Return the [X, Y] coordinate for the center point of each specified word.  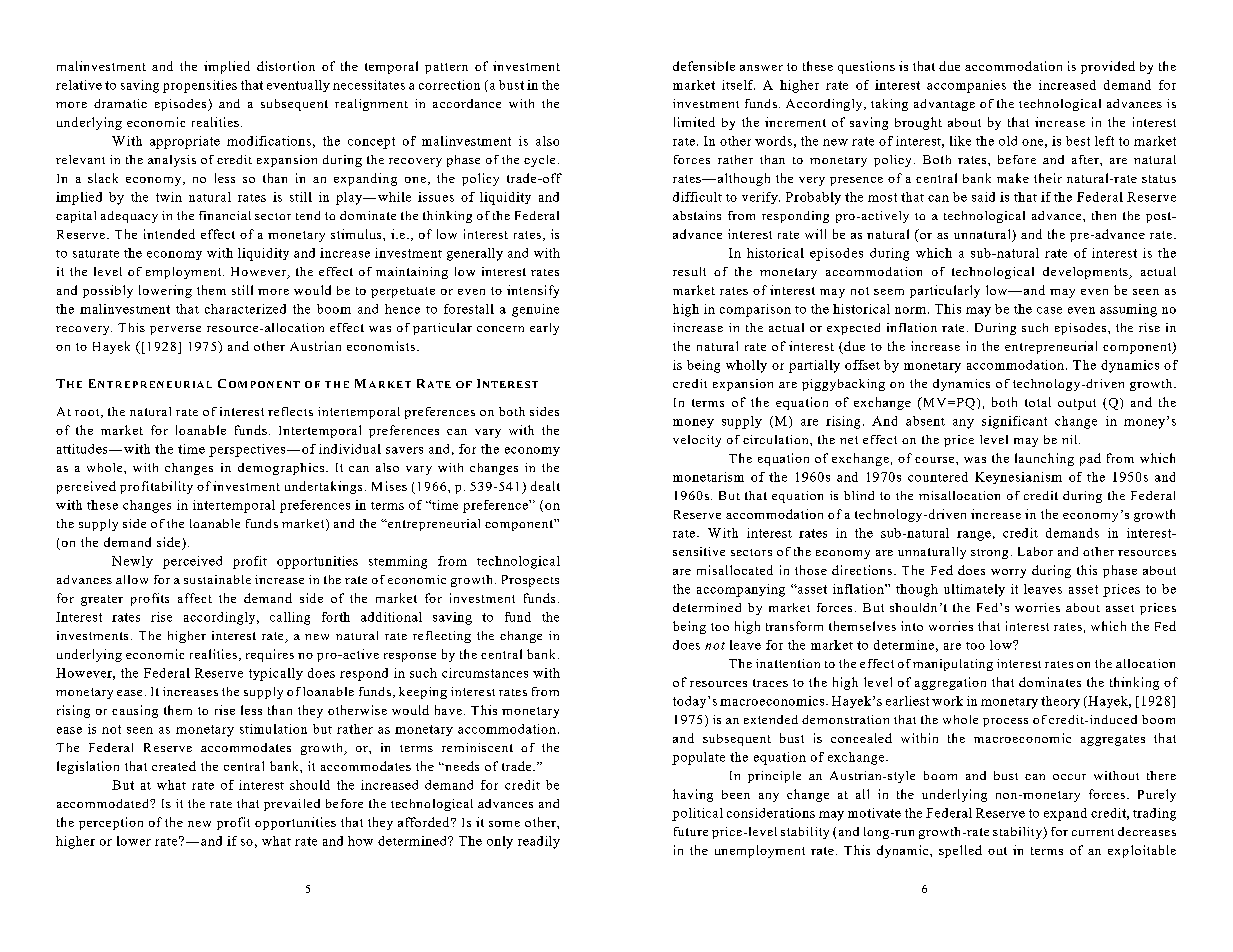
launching [1044, 459]
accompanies [966, 86]
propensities [200, 86]
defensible [704, 66]
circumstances [485, 673]
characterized [245, 309]
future [691, 831]
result [689, 271]
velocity [697, 441]
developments [1086, 273]
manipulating [953, 665]
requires [270, 655]
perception [111, 823]
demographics [282, 469]
